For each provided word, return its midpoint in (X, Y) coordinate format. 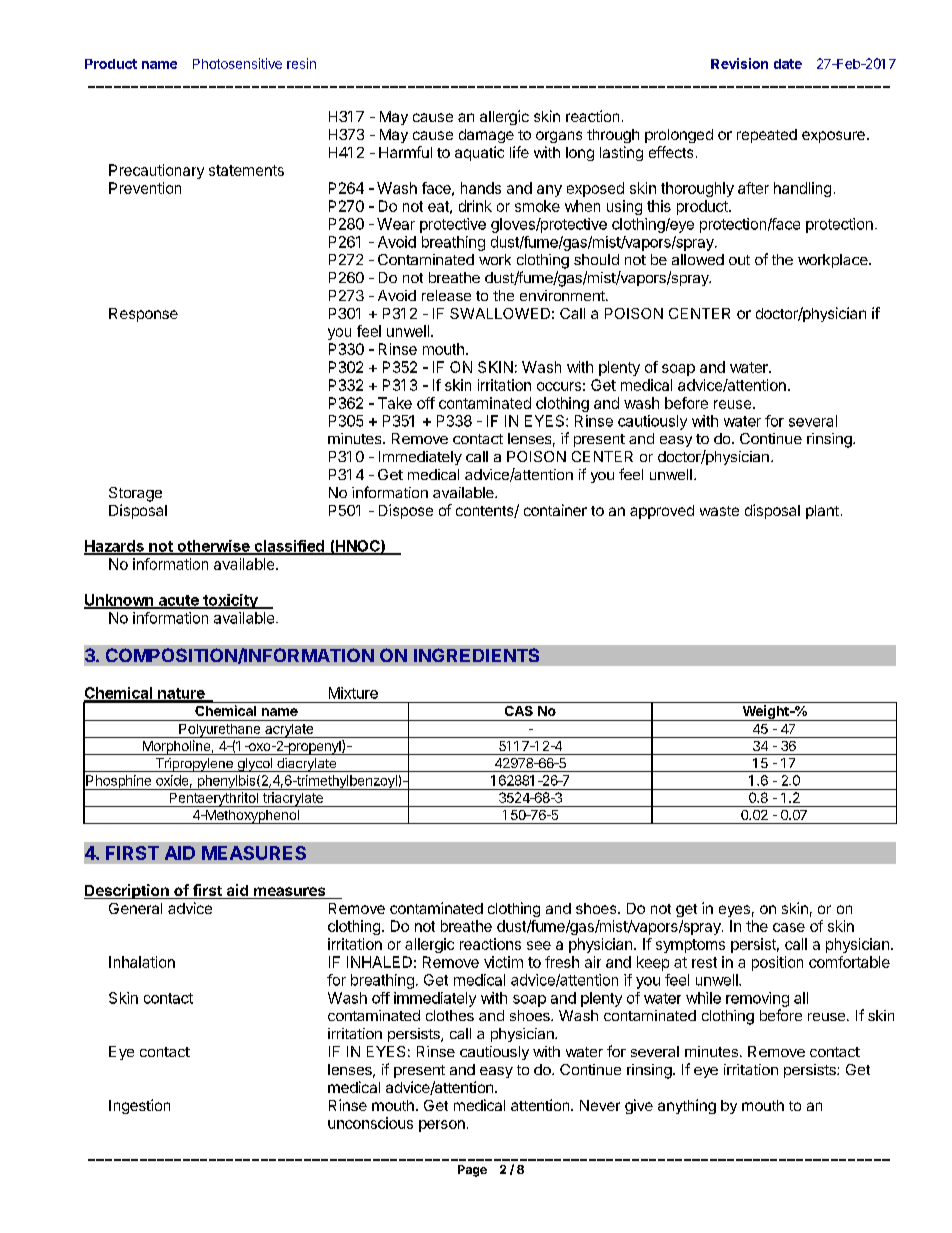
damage (486, 136)
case (789, 927)
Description (127, 891)
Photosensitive (237, 63)
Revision (739, 63)
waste (719, 511)
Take (395, 403)
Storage (135, 494)
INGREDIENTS (476, 655)
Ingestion (139, 1106)
